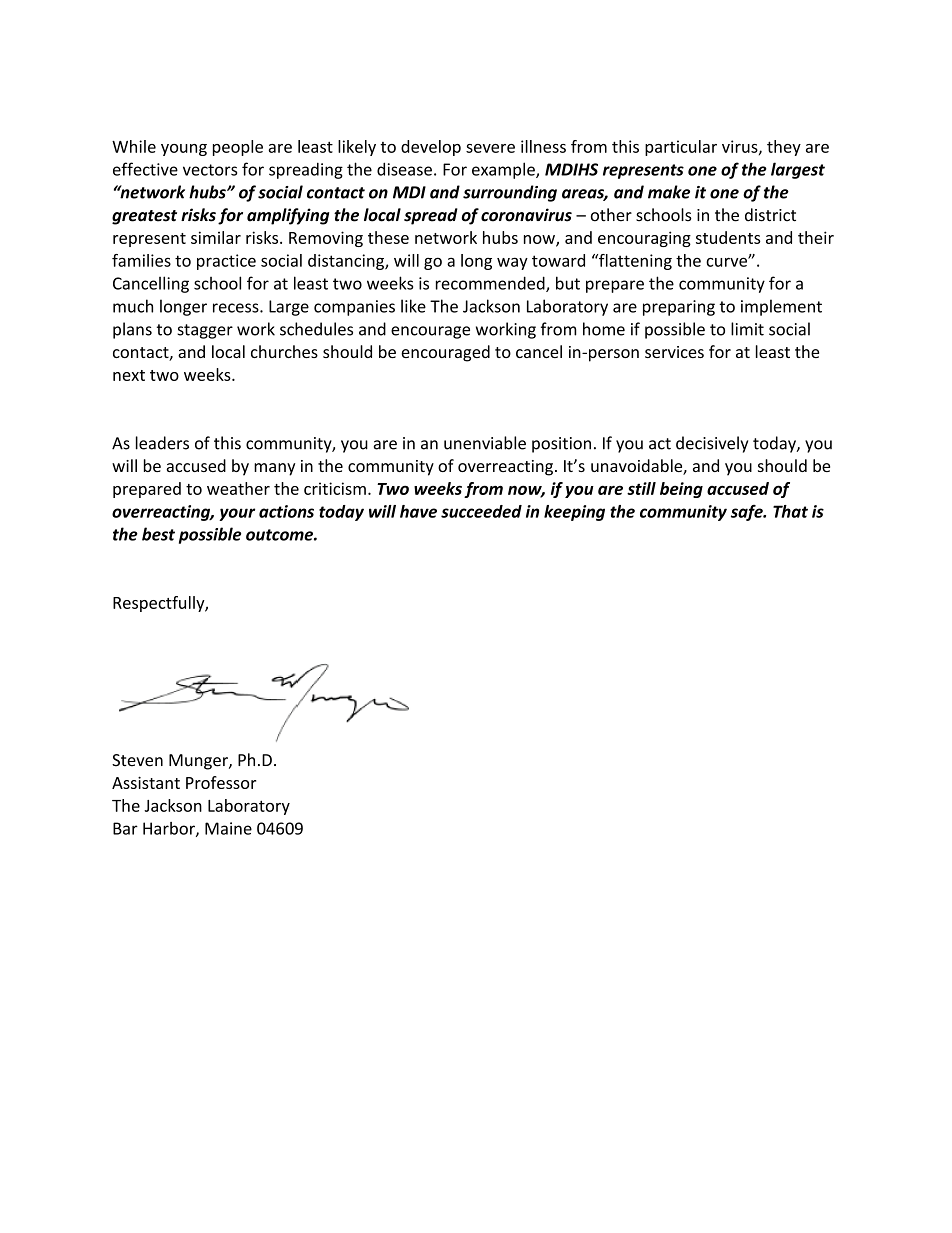 This screenshot has height=1233, width=952. Describe the element at coordinates (228, 828) in the screenshot. I see `Maine` at that location.
